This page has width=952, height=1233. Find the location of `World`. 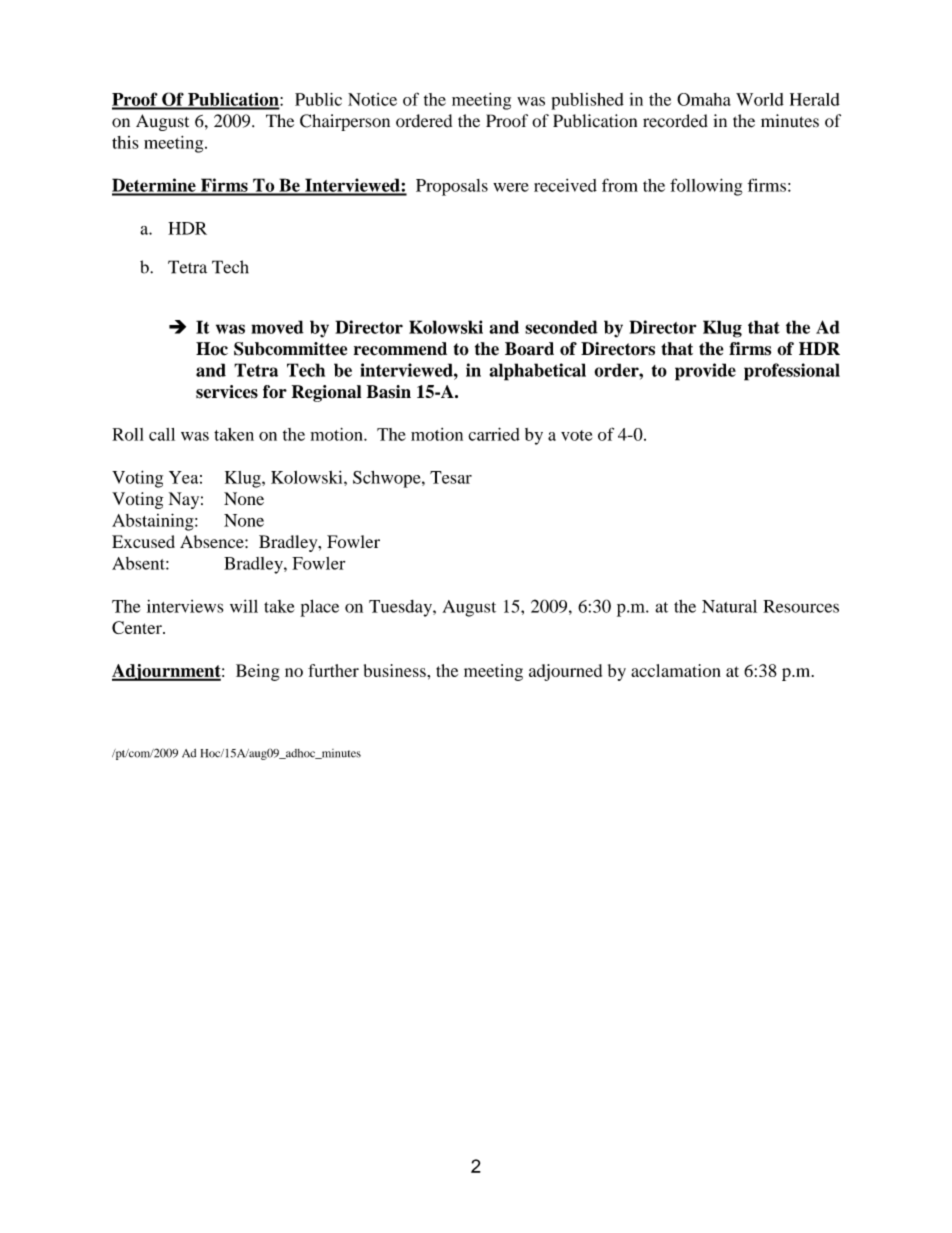

World is located at coordinates (760, 99).
